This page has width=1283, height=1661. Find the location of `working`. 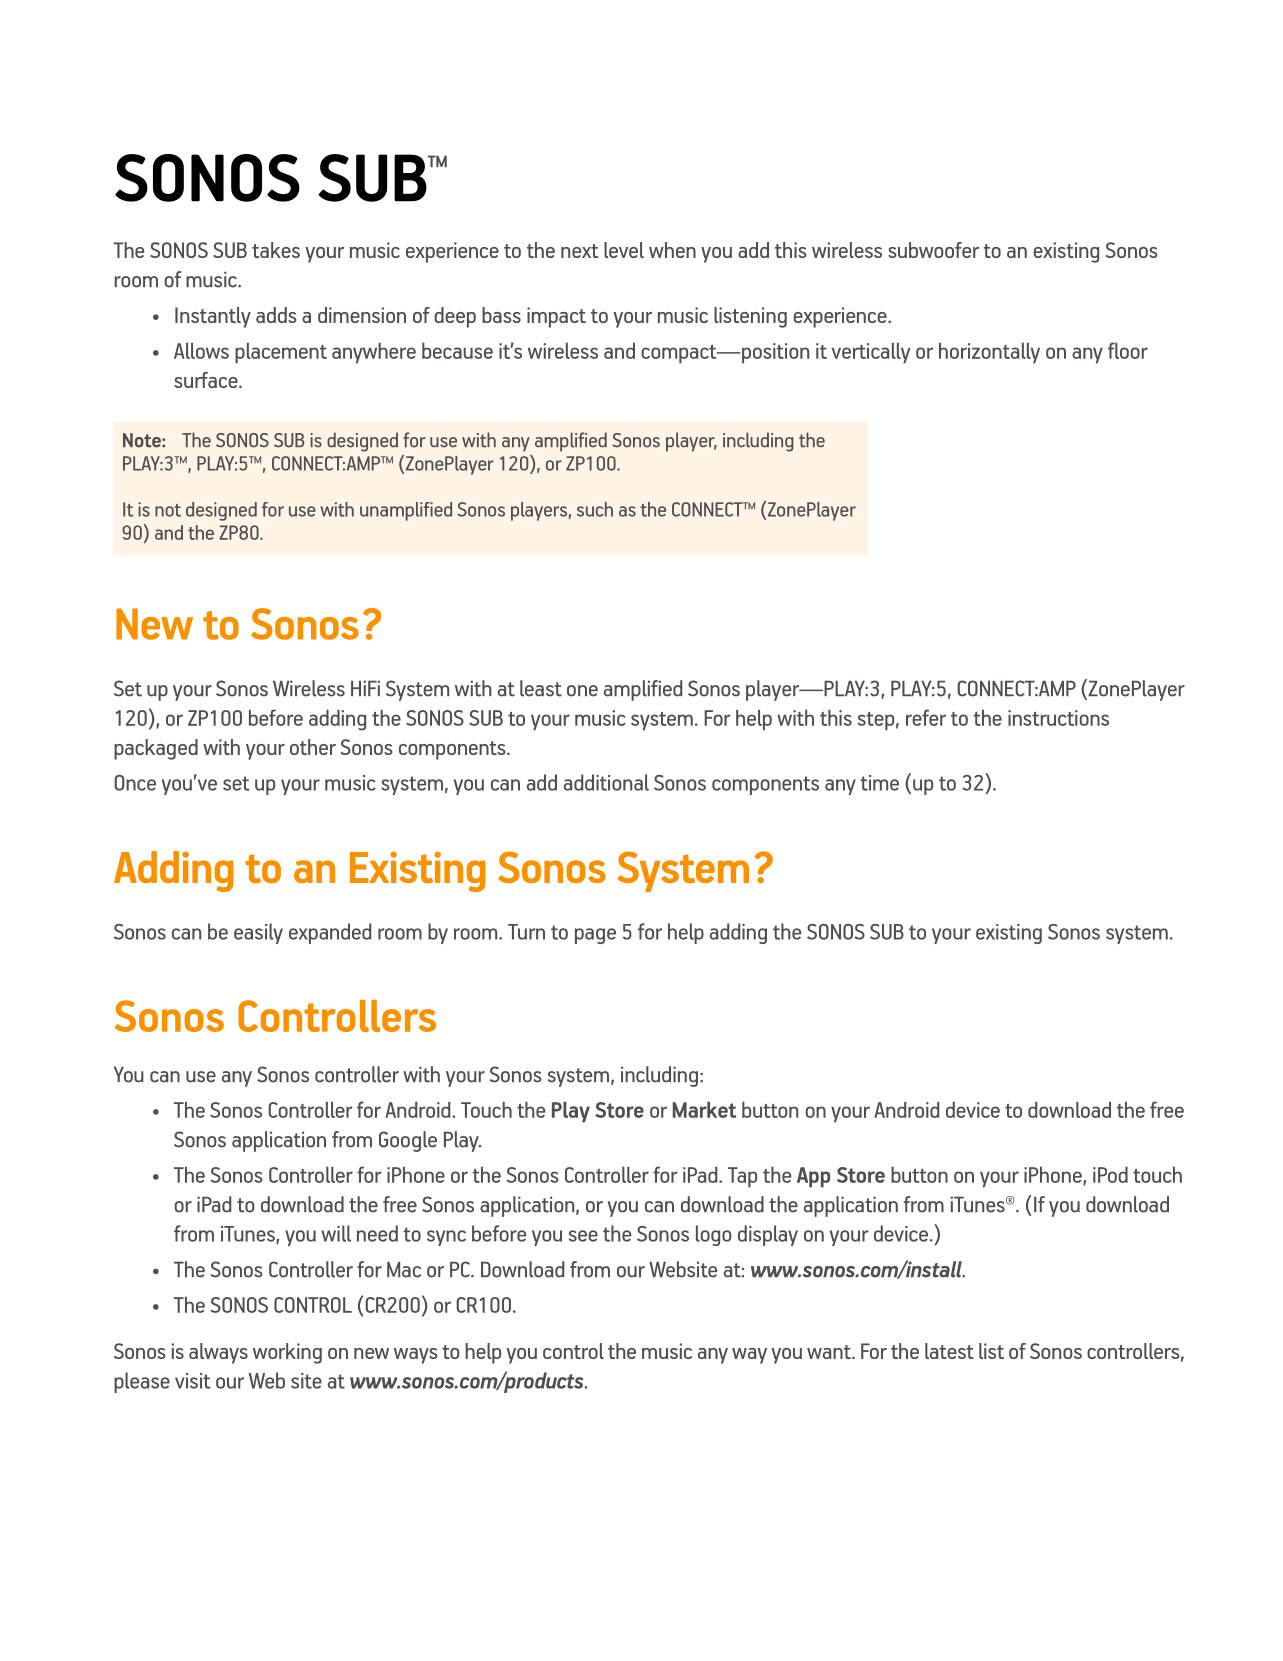

working is located at coordinates (287, 1353).
